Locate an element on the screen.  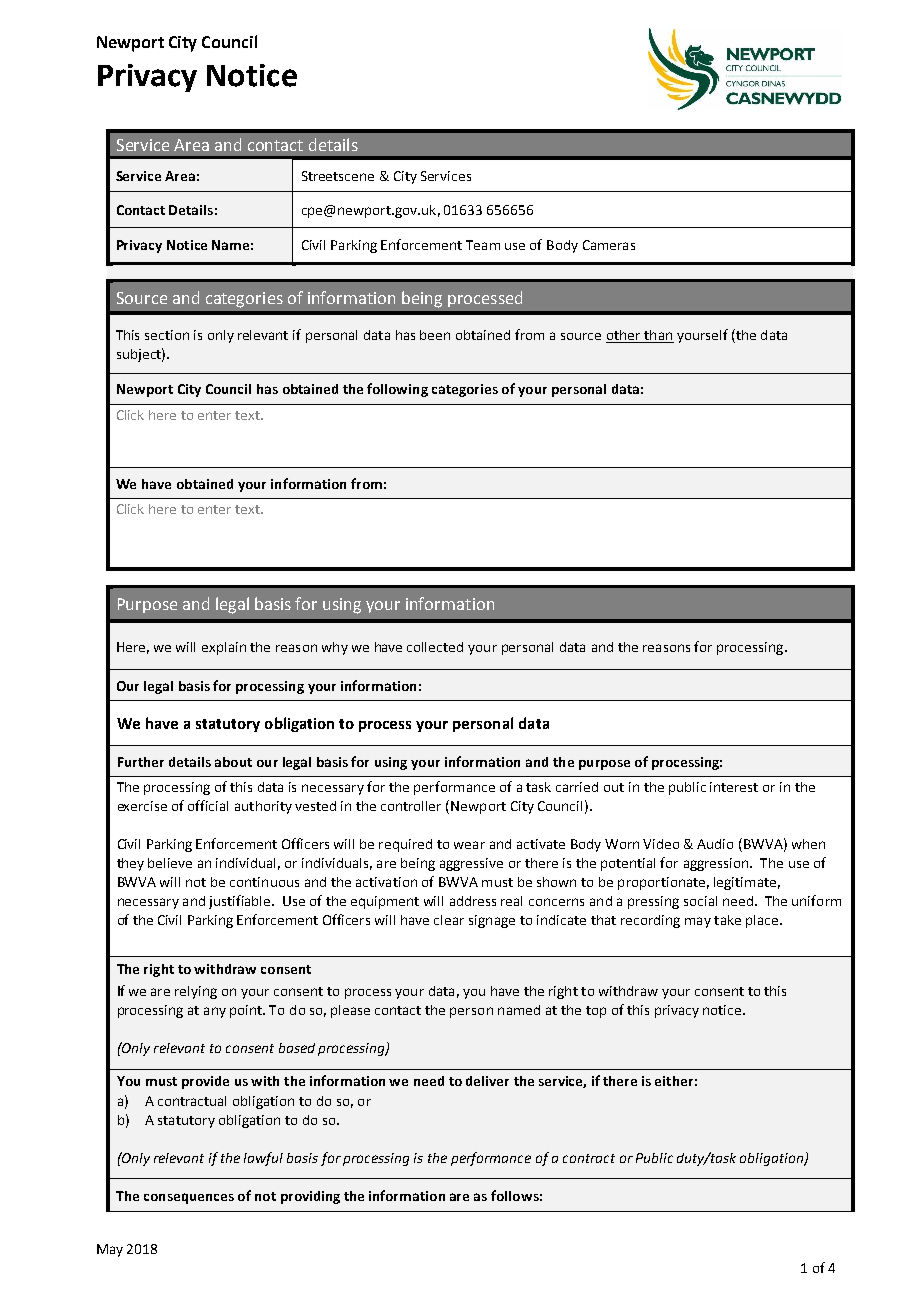
Team is located at coordinates (483, 245).
